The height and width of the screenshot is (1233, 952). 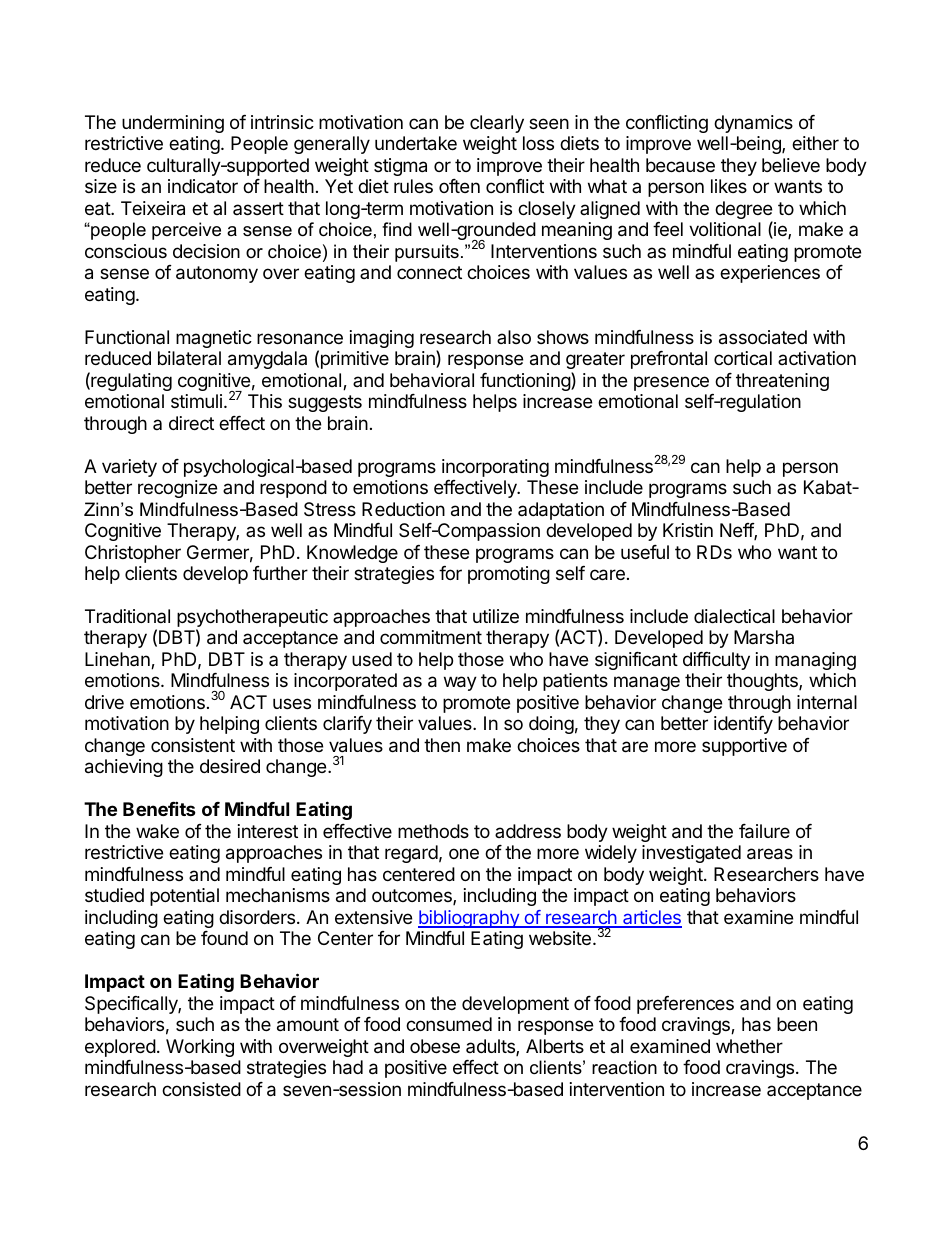 I want to click on dynamics, so click(x=753, y=124).
